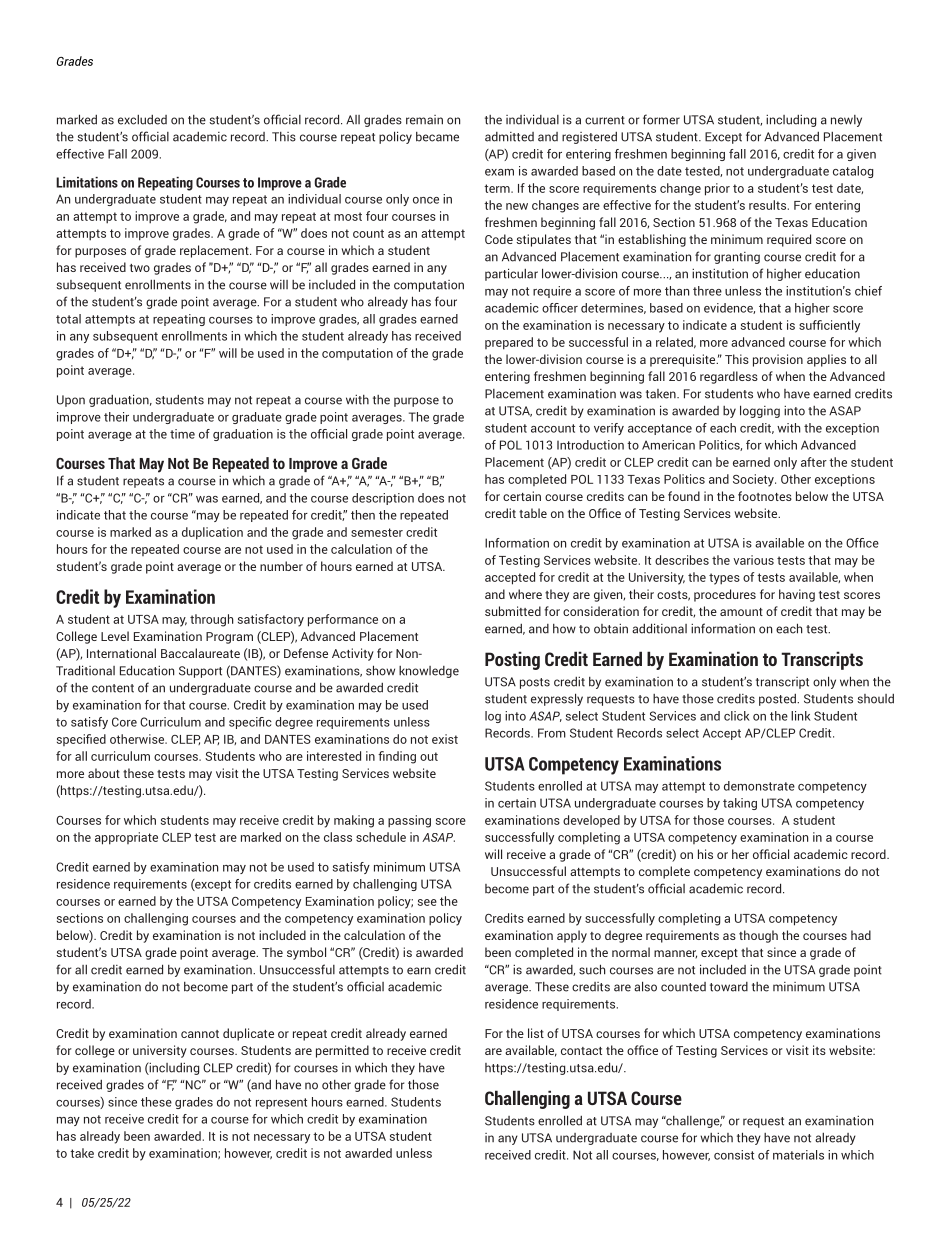 Image resolution: width=952 pixels, height=1233 pixels. Describe the element at coordinates (142, 120) in the document. I see `excluded` at that location.
